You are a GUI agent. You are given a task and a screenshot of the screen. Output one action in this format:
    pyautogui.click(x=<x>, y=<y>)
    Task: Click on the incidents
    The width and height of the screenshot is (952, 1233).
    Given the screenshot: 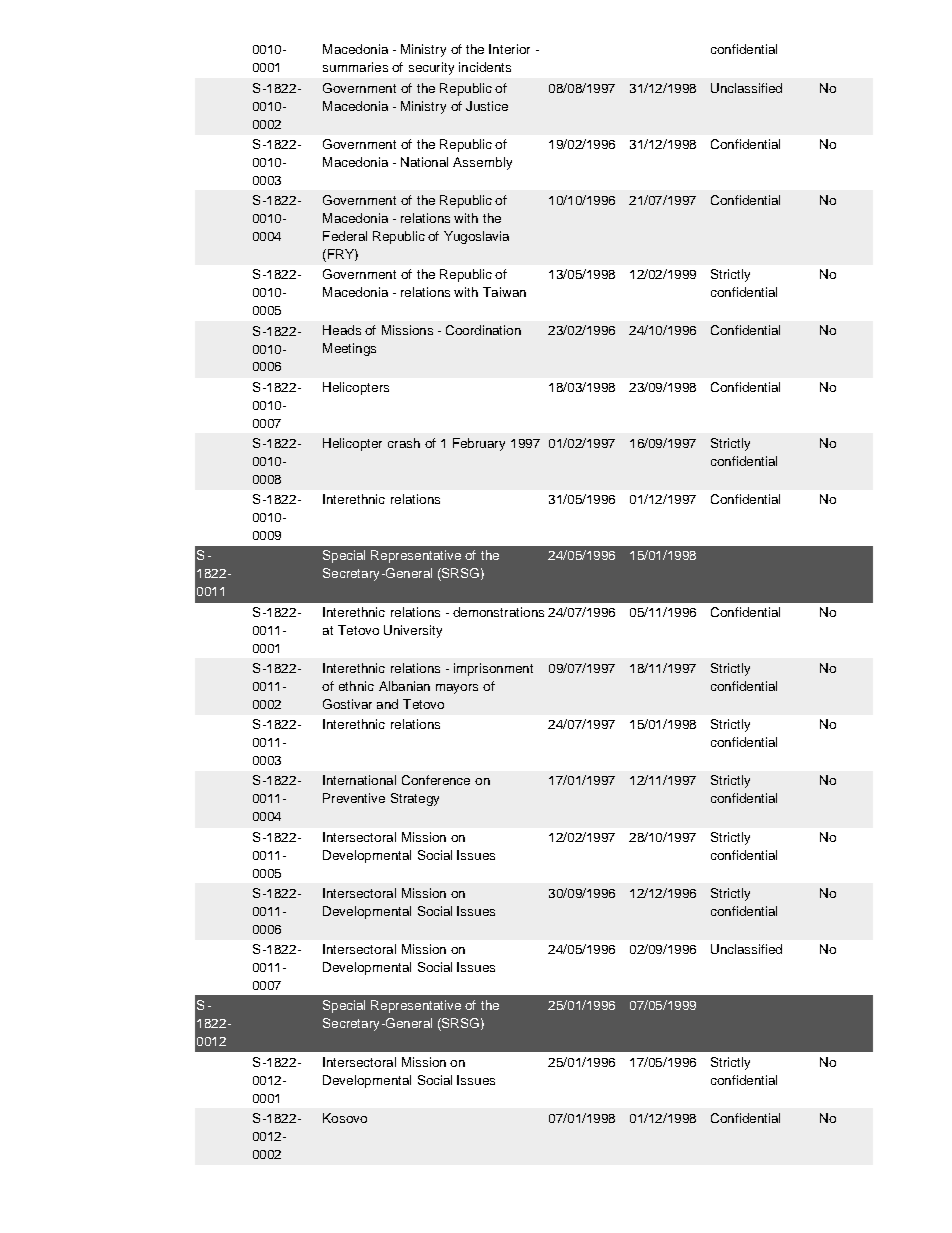 What is the action you would take?
    pyautogui.click(x=485, y=67)
